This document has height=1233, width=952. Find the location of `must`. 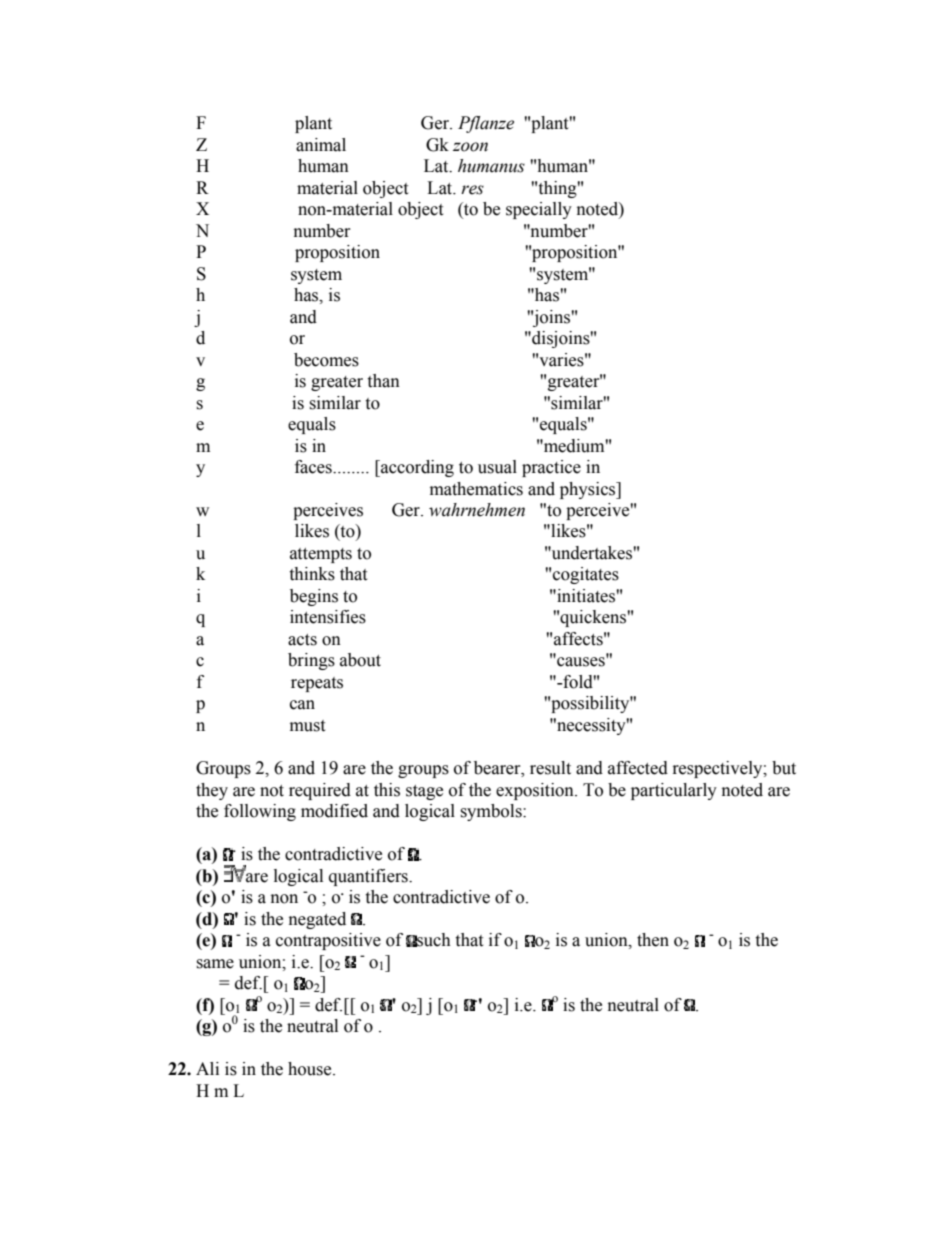

must is located at coordinates (307, 726).
